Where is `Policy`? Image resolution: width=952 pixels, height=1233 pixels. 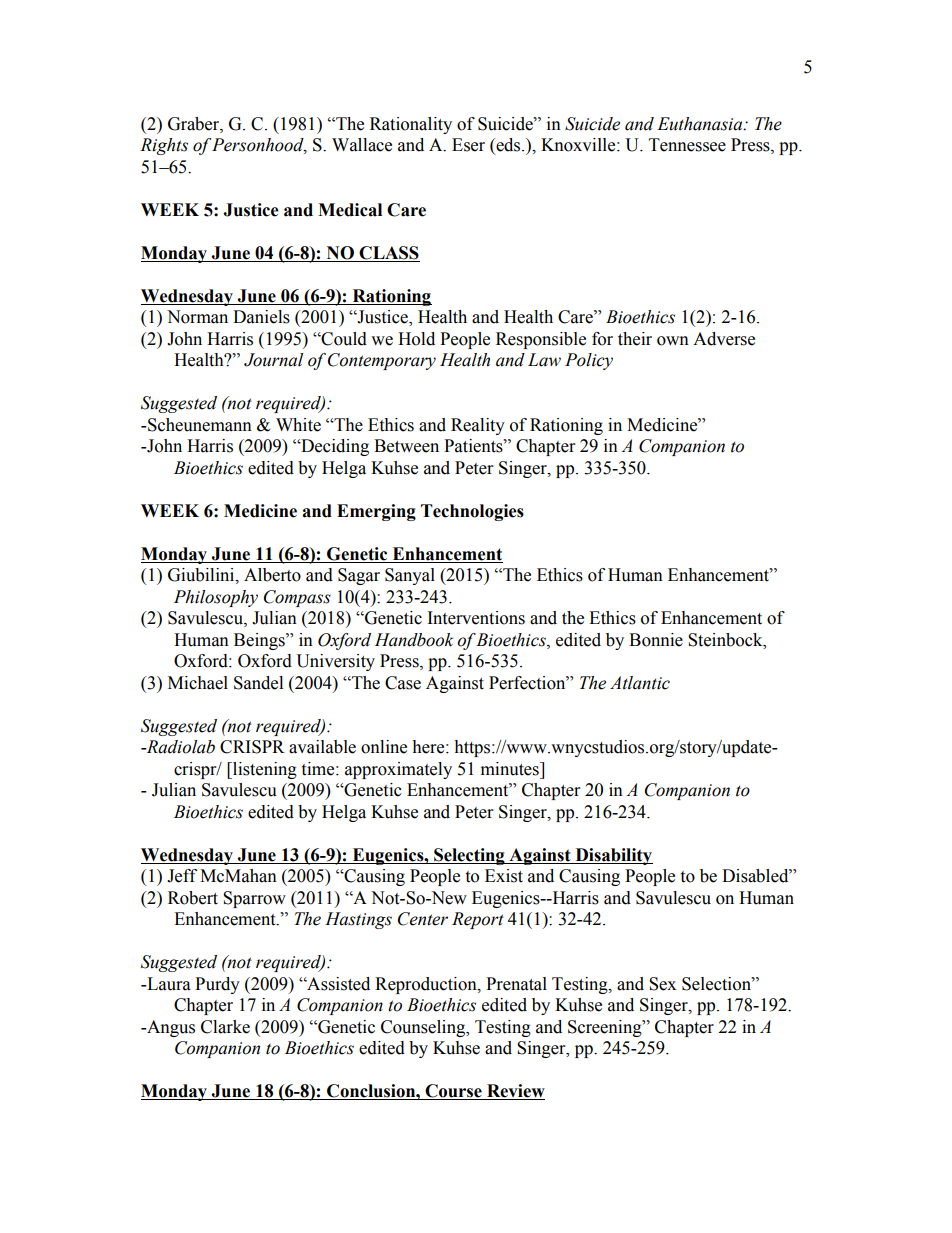
Policy is located at coordinates (589, 361).
